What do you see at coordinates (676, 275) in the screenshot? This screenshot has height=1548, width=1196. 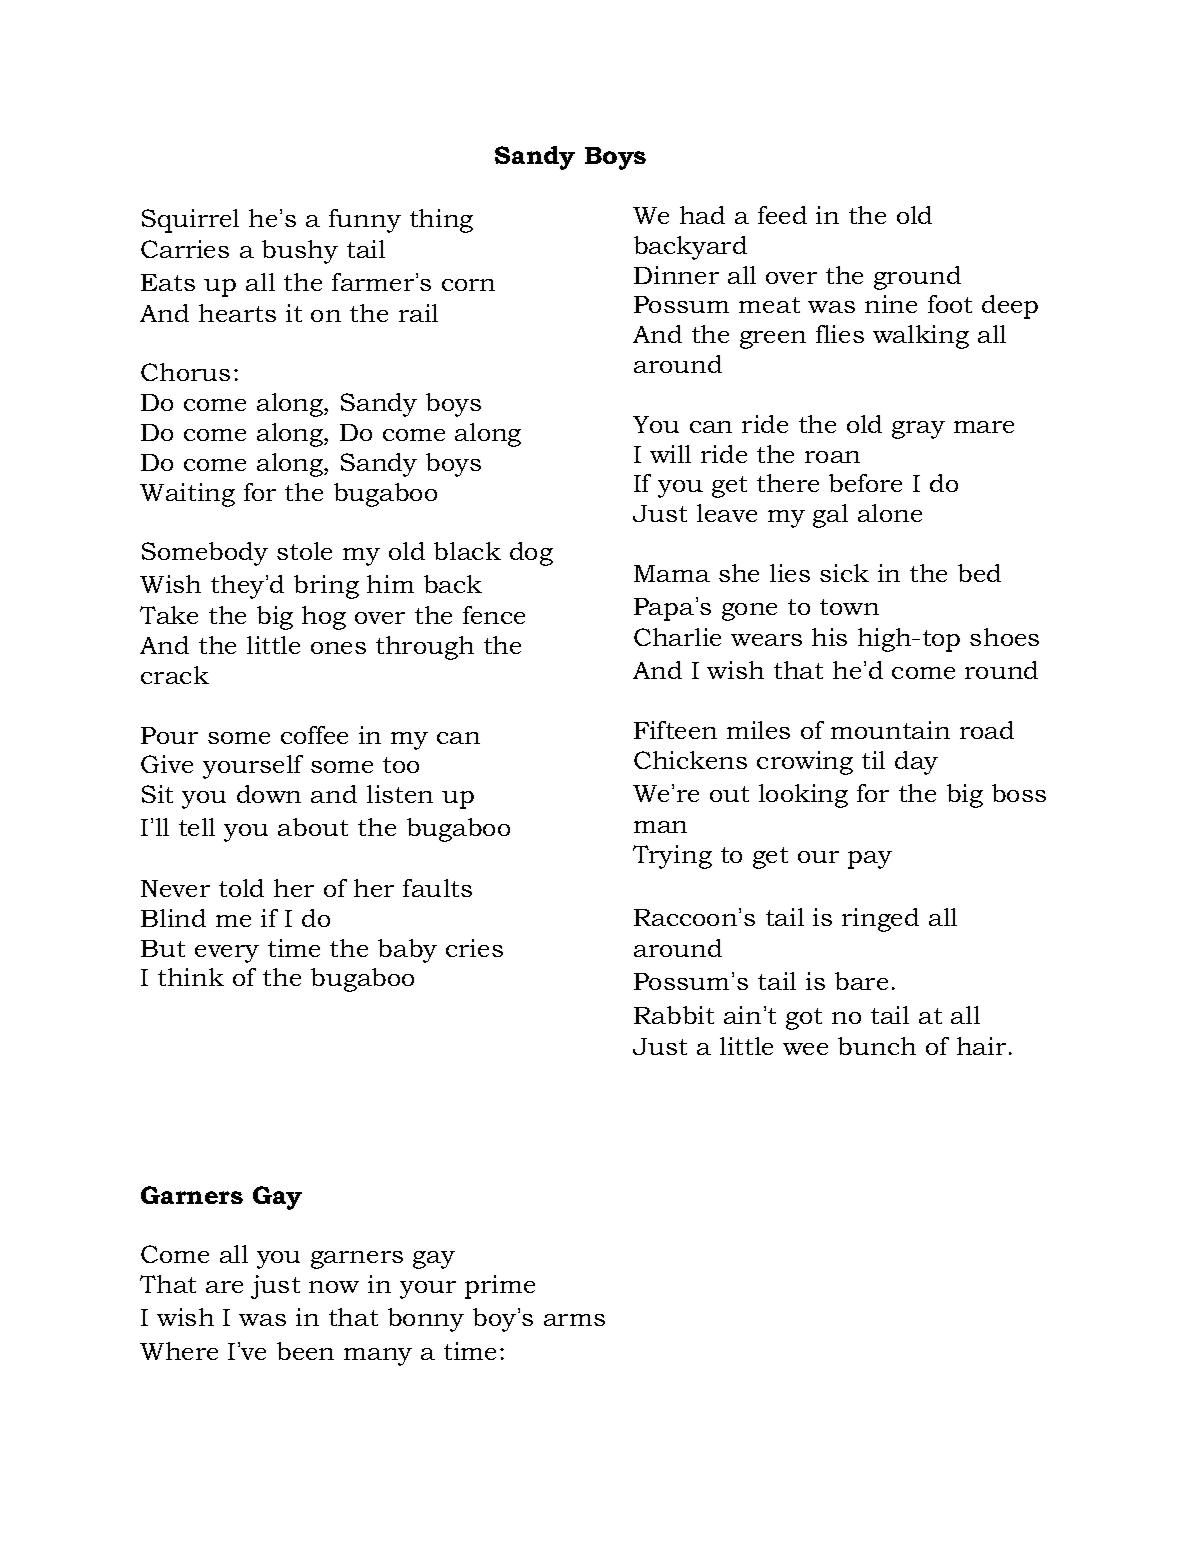 I see `Dinner` at bounding box center [676, 275].
